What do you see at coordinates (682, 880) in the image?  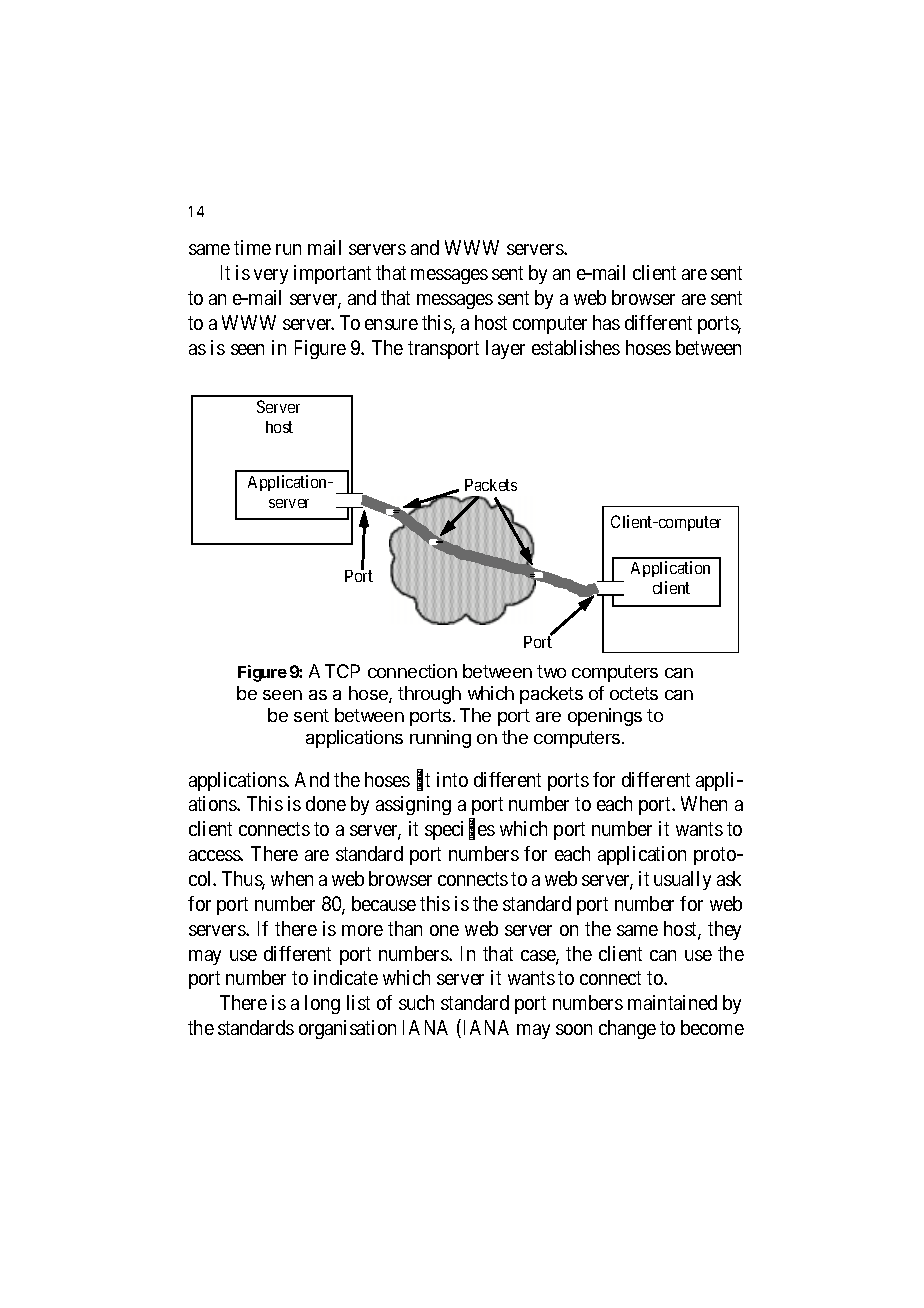 I see `usually` at bounding box center [682, 880].
